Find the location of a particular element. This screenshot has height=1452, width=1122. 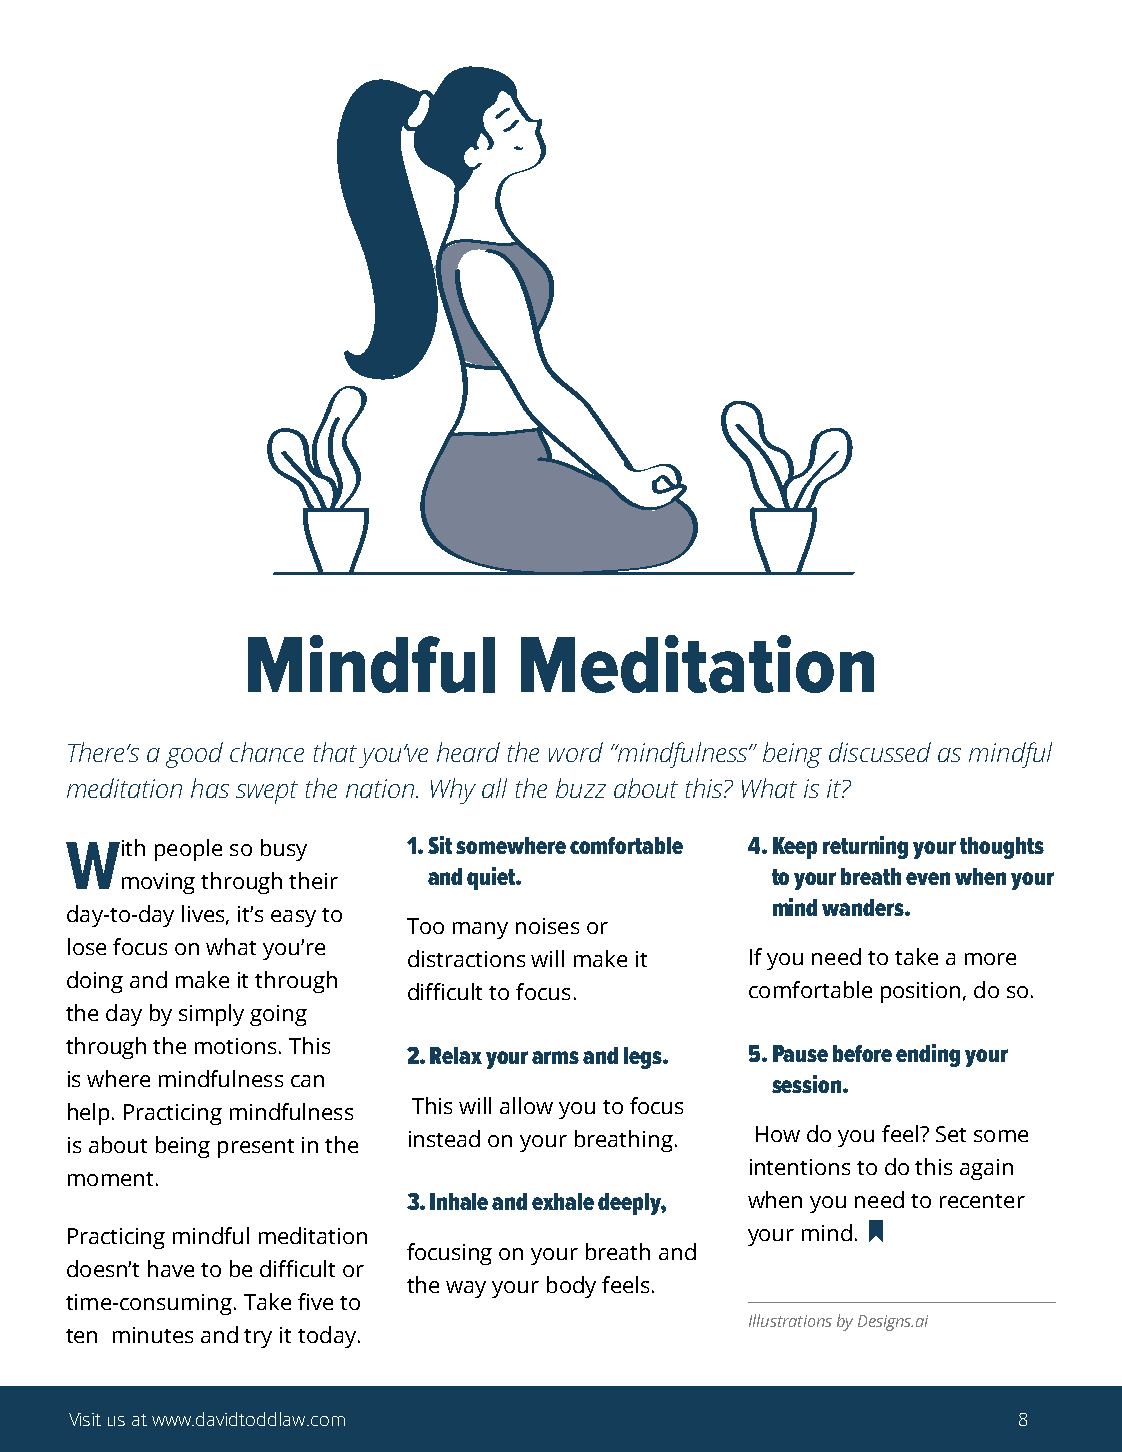

has is located at coordinates (210, 788).
